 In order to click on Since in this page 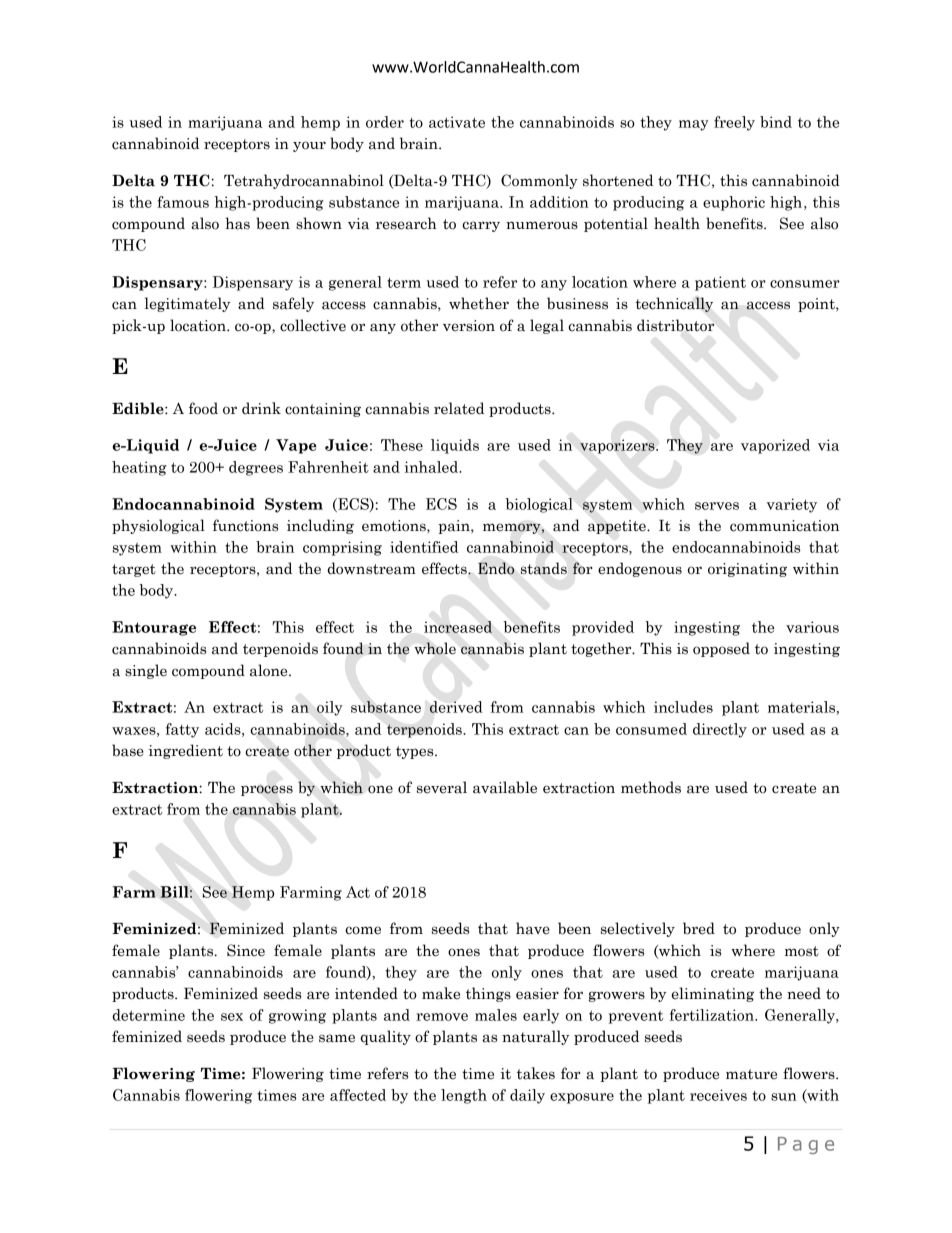, I will do `click(246, 950)`.
